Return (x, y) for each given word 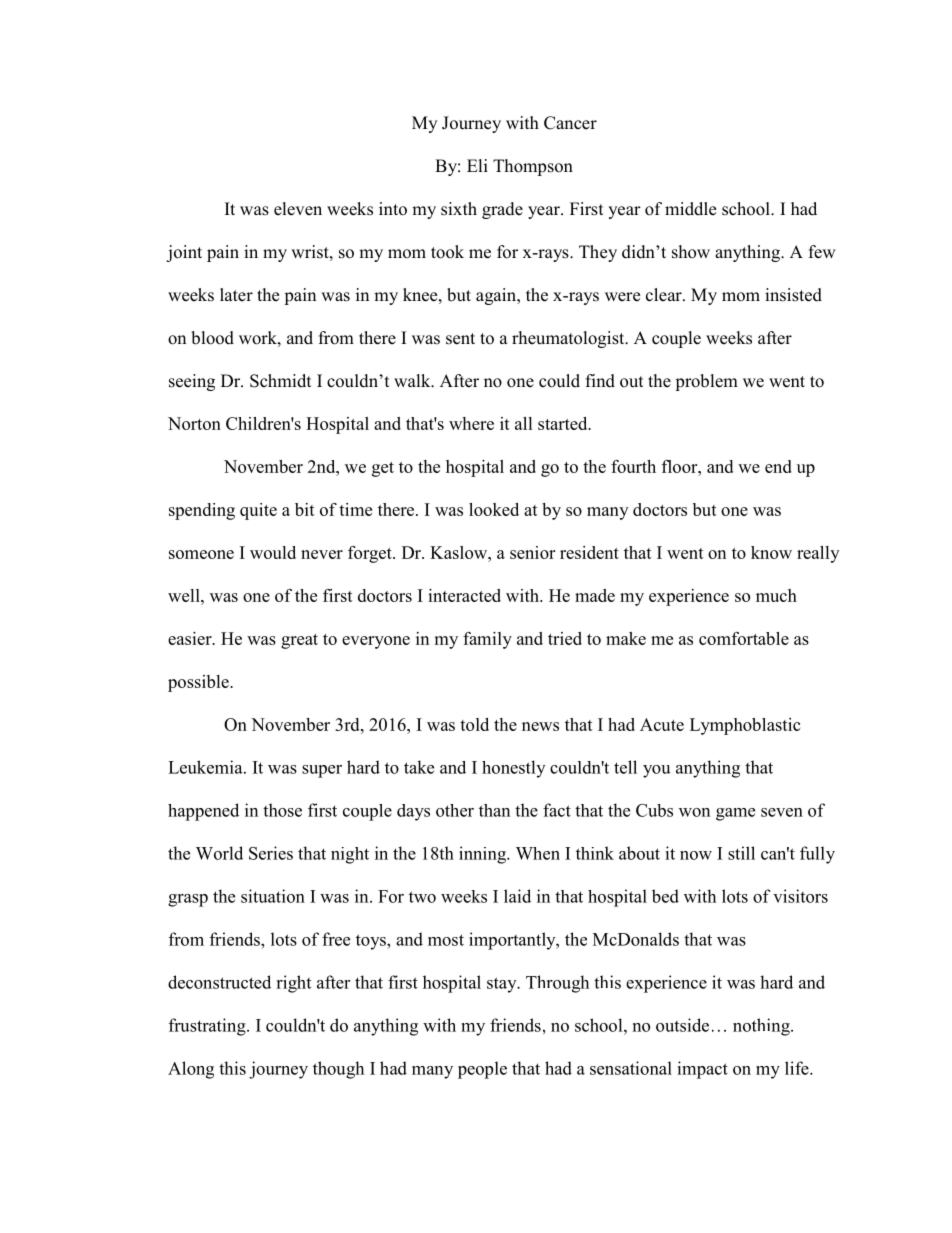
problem (706, 382)
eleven (298, 209)
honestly (513, 769)
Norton (194, 423)
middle (690, 209)
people (482, 1070)
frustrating (208, 1027)
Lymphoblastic (745, 726)
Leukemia (206, 767)
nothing (762, 1027)
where (471, 423)
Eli (477, 165)
